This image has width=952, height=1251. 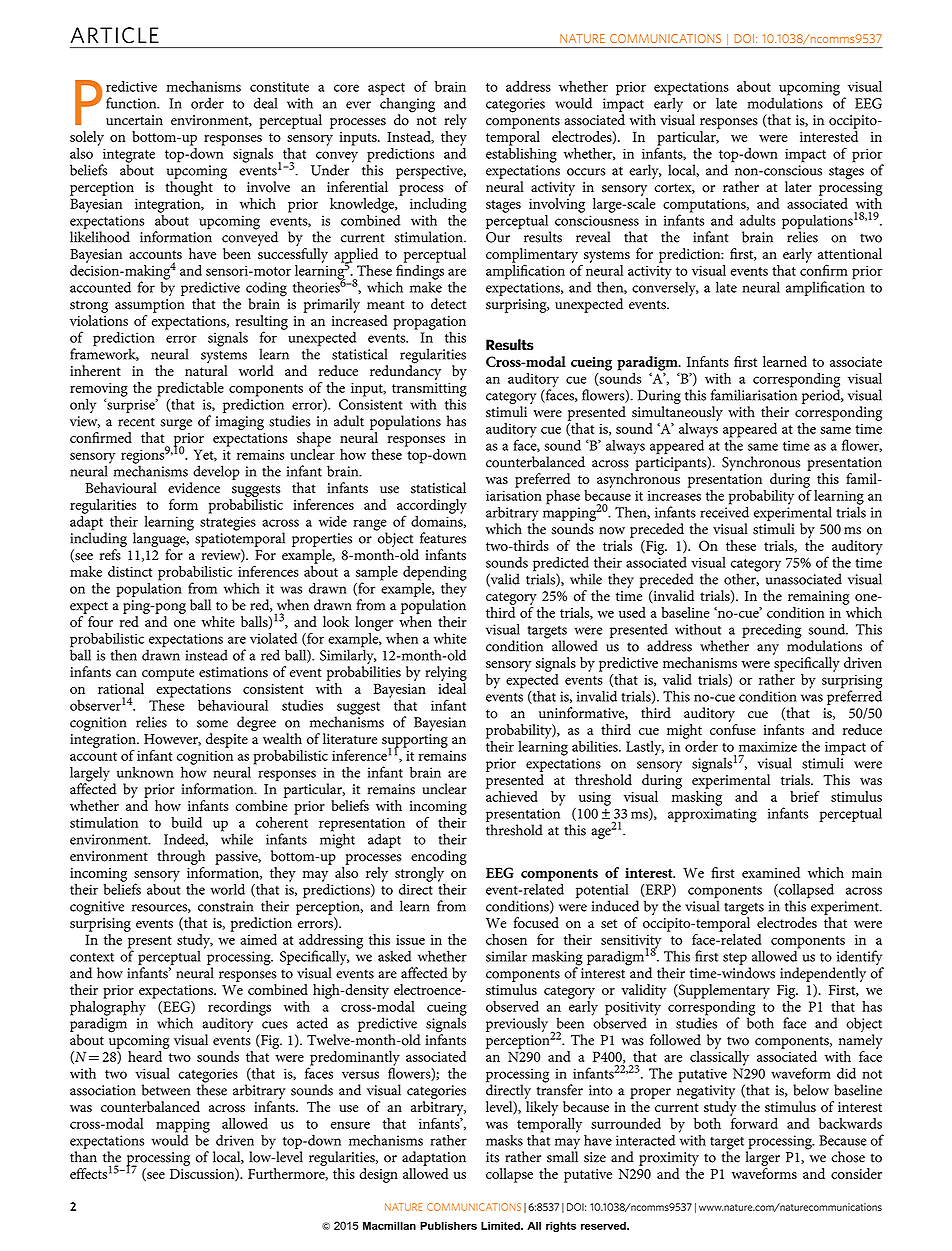 I want to click on issue, so click(x=410, y=940).
